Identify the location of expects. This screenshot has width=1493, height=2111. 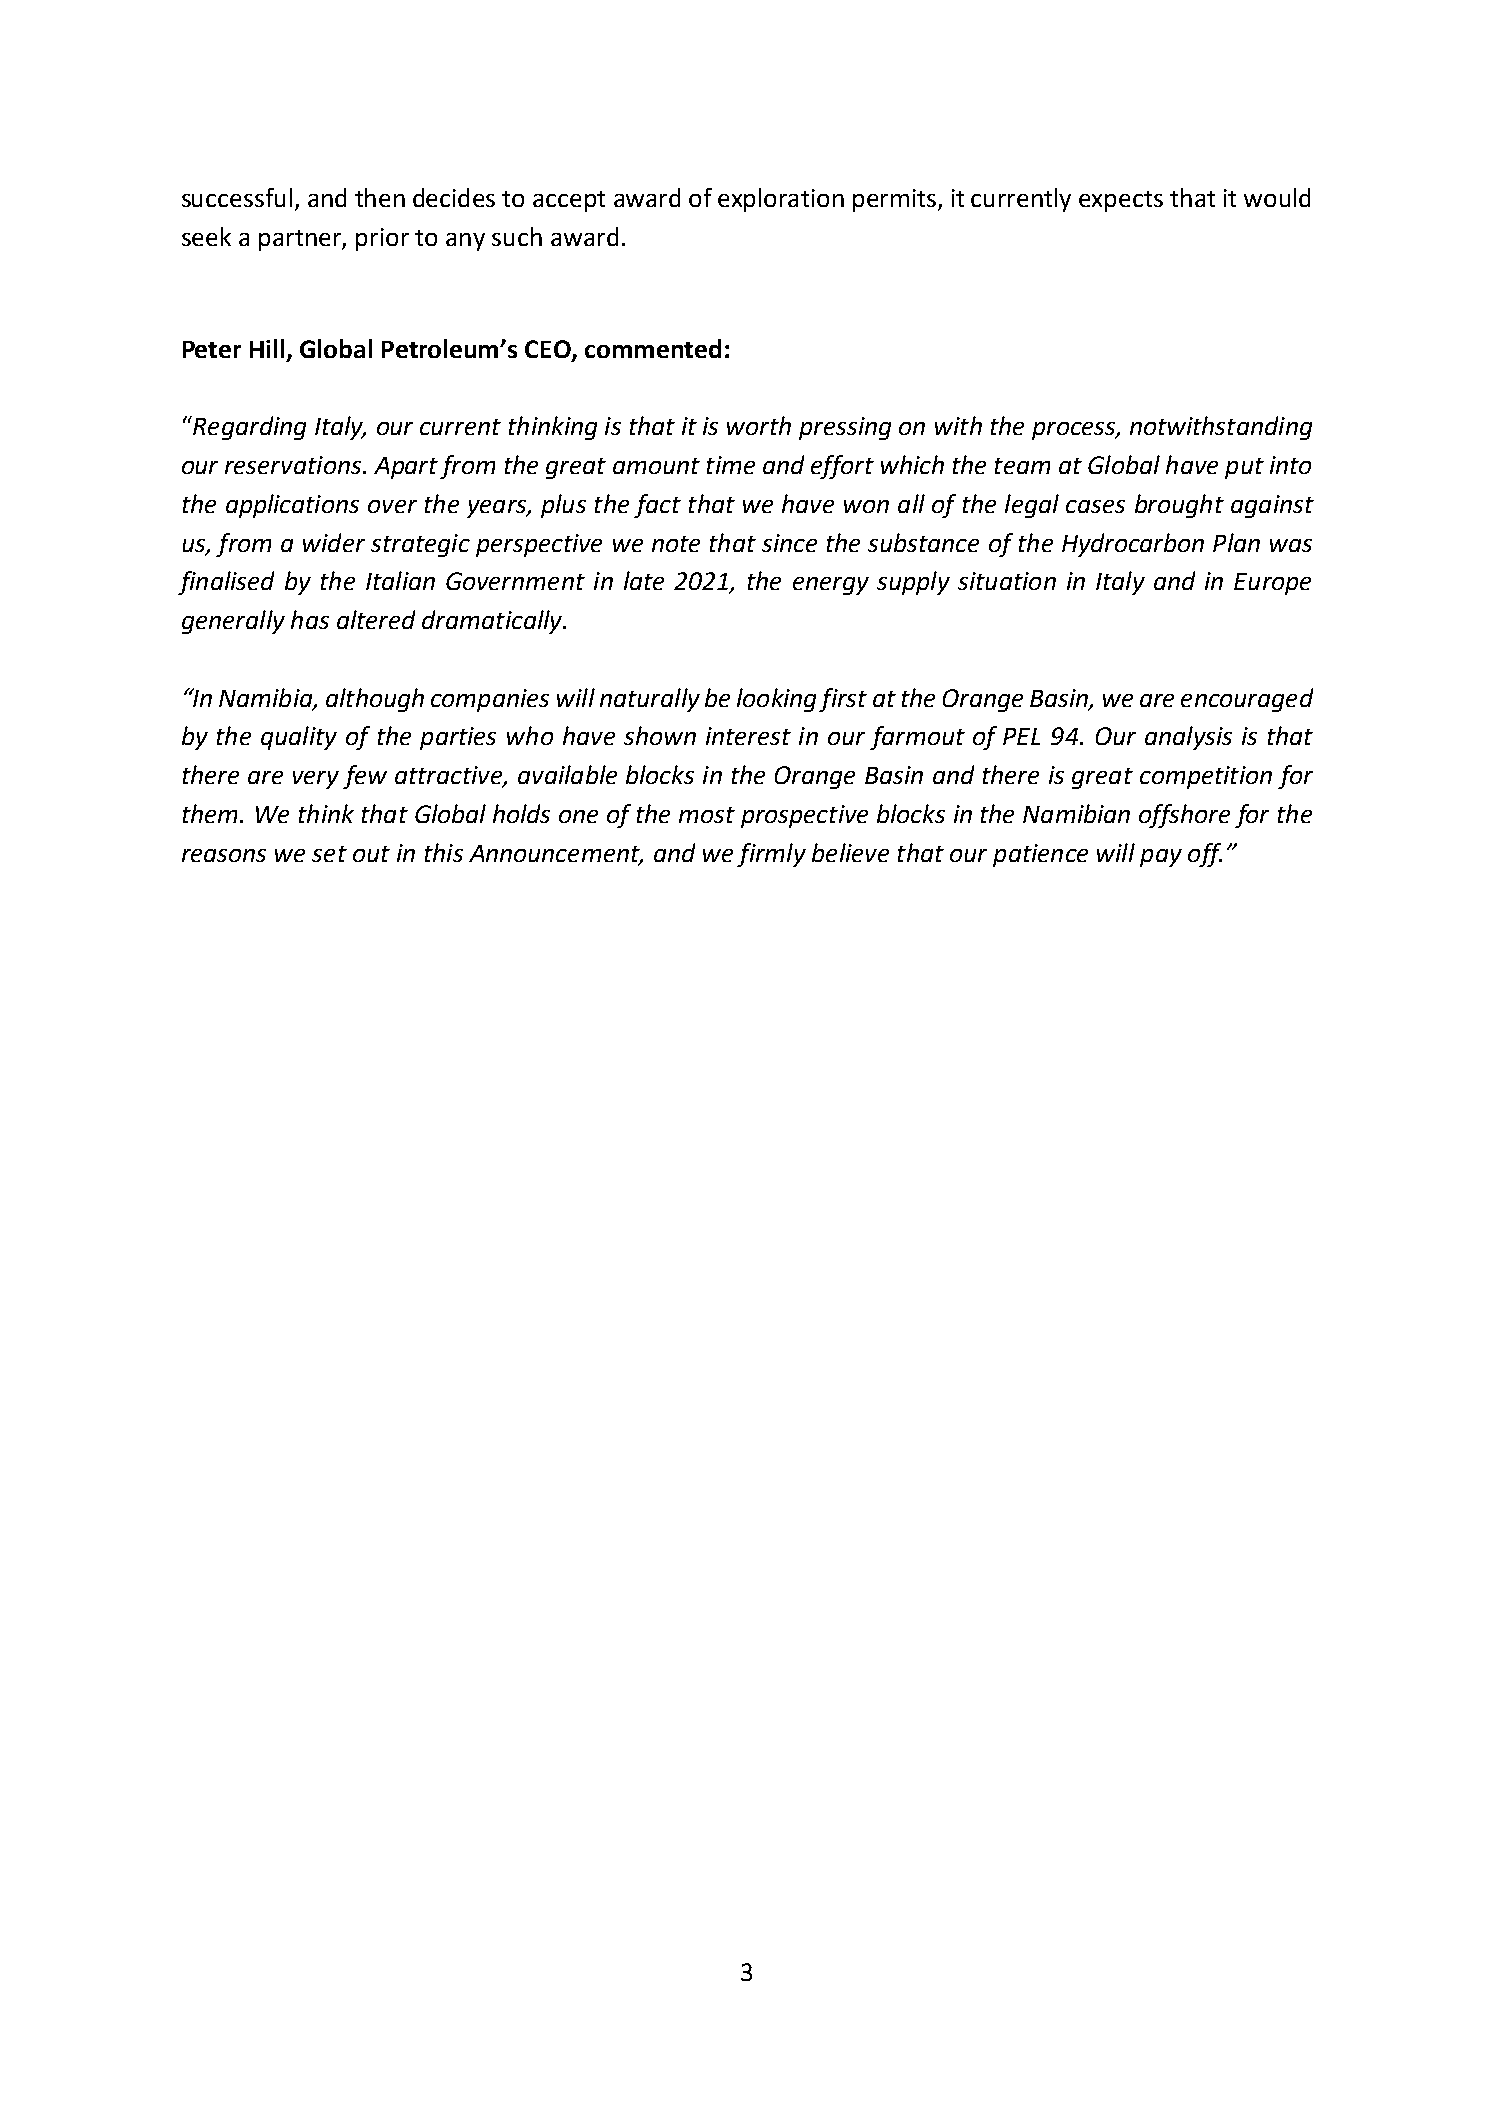
(1121, 201).
